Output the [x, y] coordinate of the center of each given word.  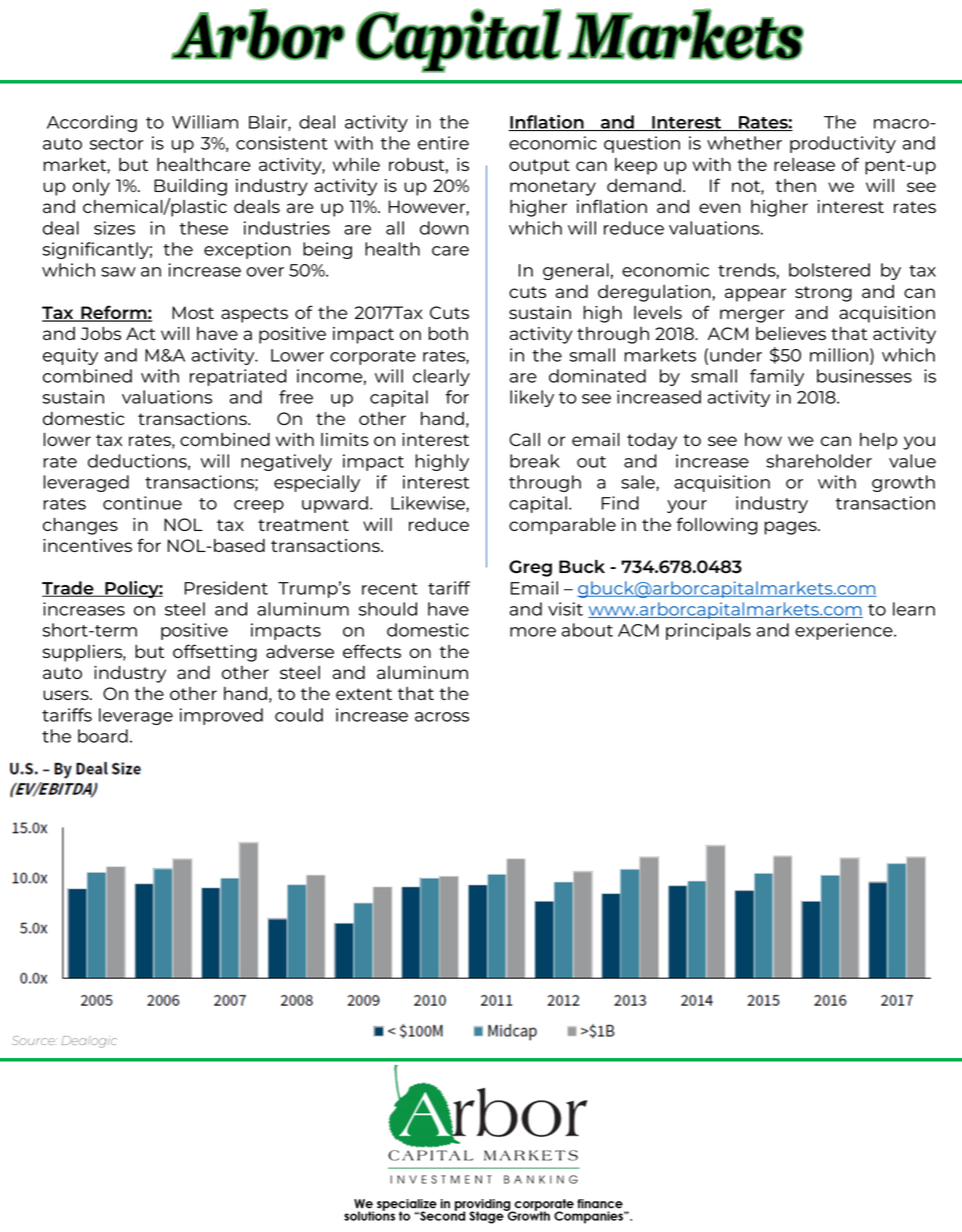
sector [117, 144]
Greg [530, 568]
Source [34, 1040]
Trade [69, 589]
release [804, 164]
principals [708, 631]
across [442, 717]
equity [70, 356]
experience [845, 631]
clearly [441, 377]
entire [443, 143]
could [299, 715]
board [103, 736]
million [839, 355]
